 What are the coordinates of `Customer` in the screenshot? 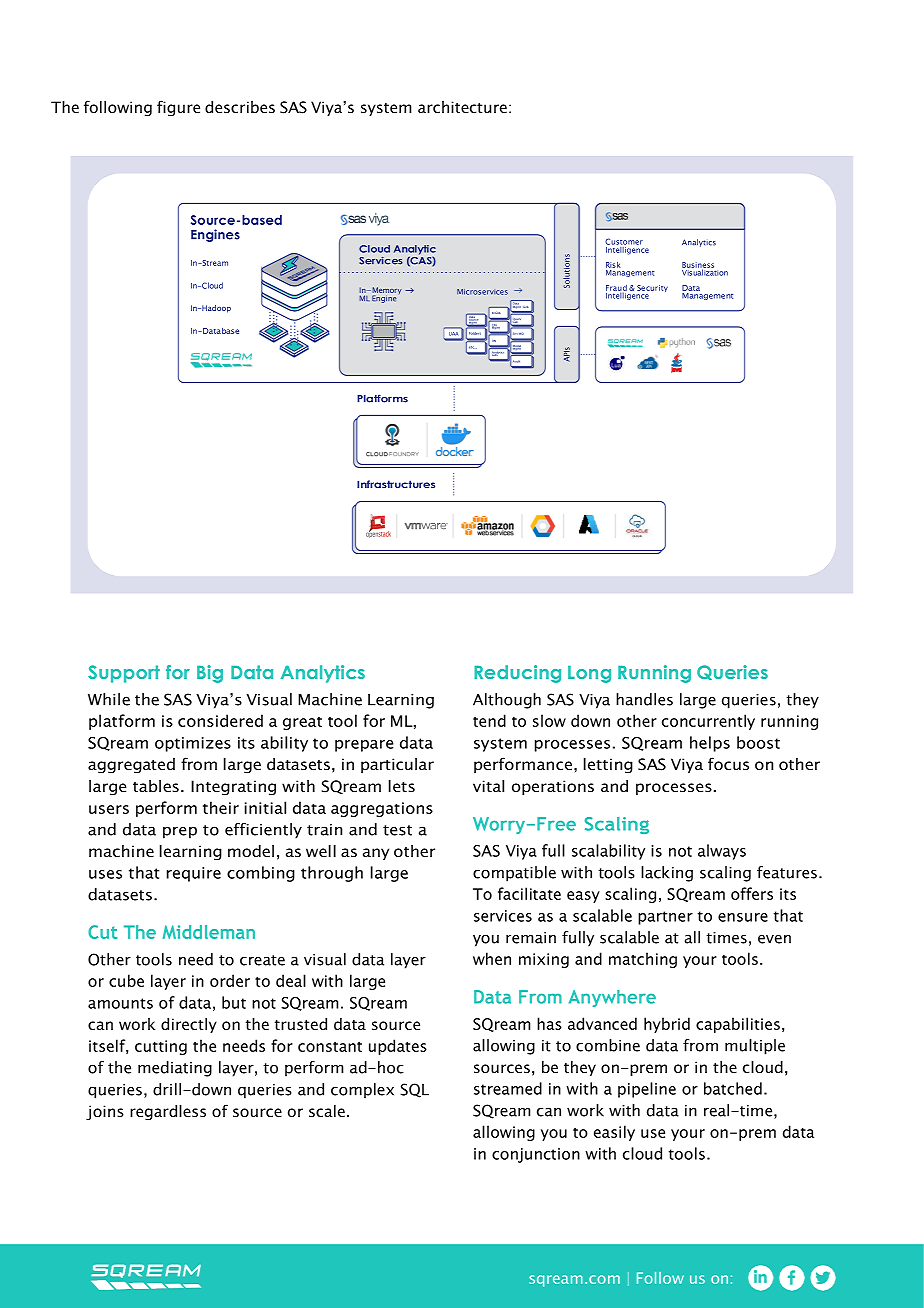 It's located at (624, 241).
